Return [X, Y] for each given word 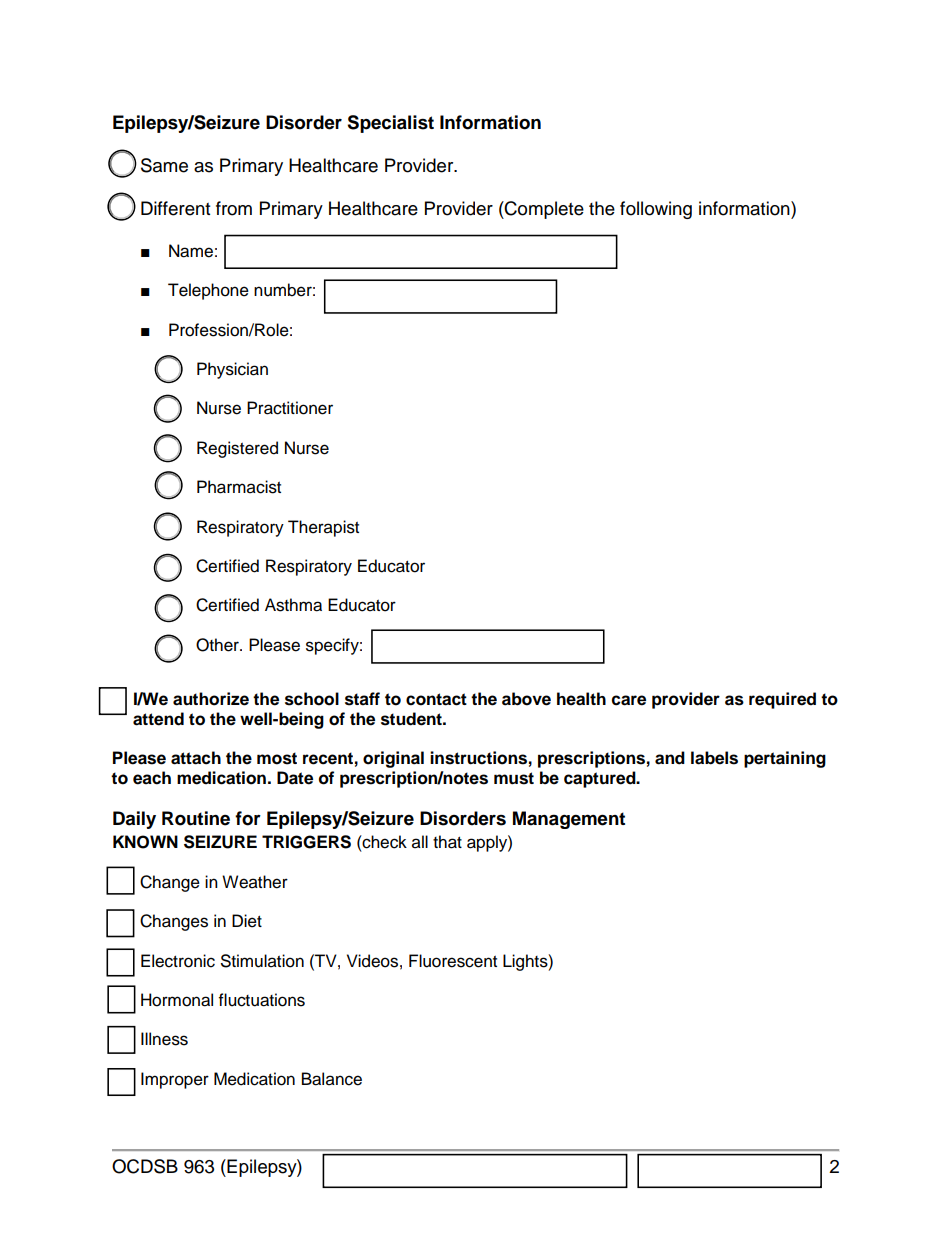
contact [436, 699]
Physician [232, 370]
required [782, 700]
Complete [543, 210]
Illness [164, 1039]
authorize [211, 699]
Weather [255, 882]
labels [714, 758]
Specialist [390, 124]
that [447, 842]
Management [569, 820]
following [656, 210]
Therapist [323, 528]
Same [164, 165]
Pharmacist [239, 487]
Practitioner [290, 408]
